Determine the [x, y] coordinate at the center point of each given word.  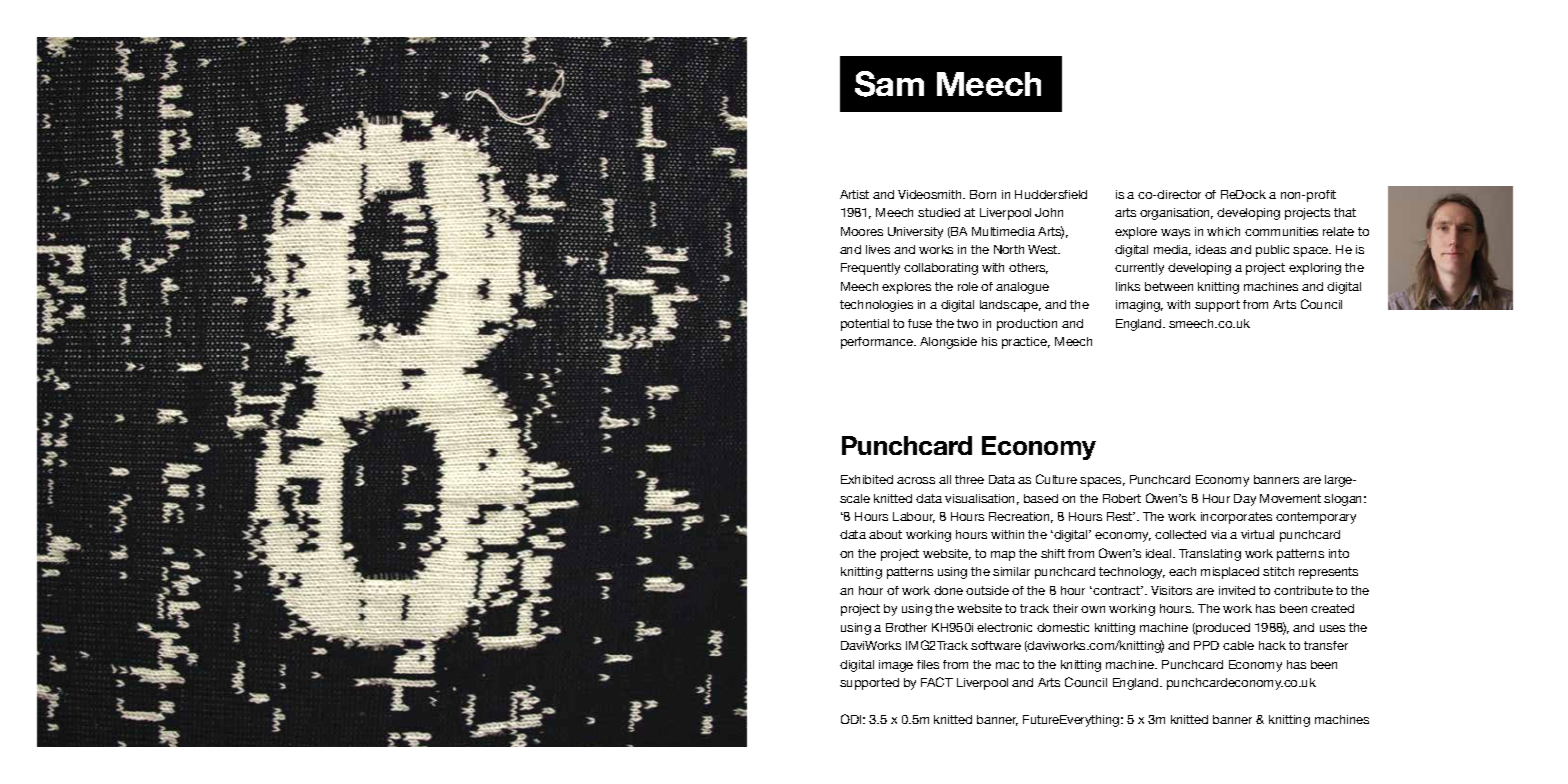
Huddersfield [1051, 194]
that [1345, 212]
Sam [889, 84]
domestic [1063, 627]
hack [1272, 645]
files [928, 664]
